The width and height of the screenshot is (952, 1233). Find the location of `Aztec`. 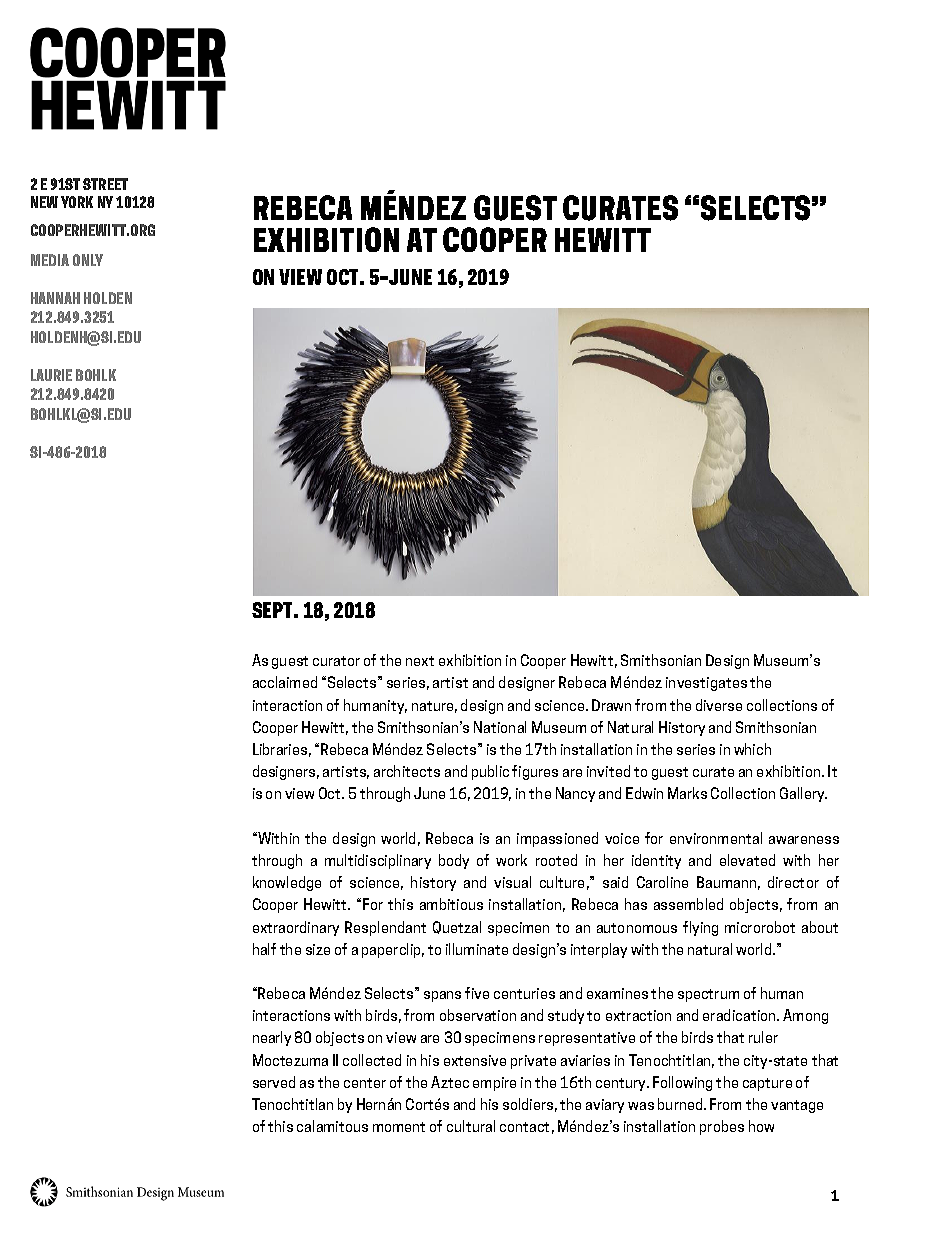

Aztec is located at coordinates (450, 1082).
